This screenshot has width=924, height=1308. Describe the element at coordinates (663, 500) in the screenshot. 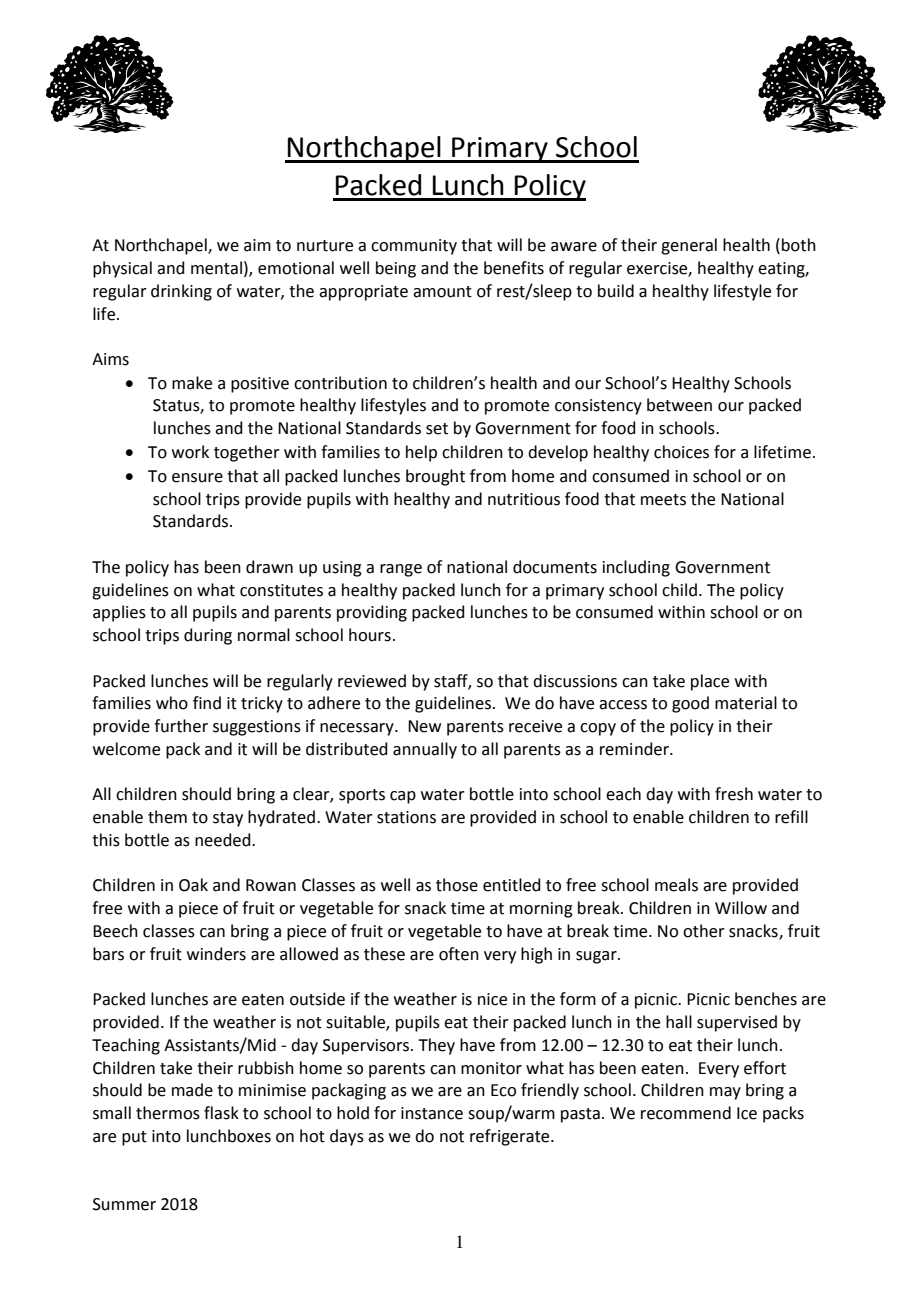

I see `meets` at that location.
